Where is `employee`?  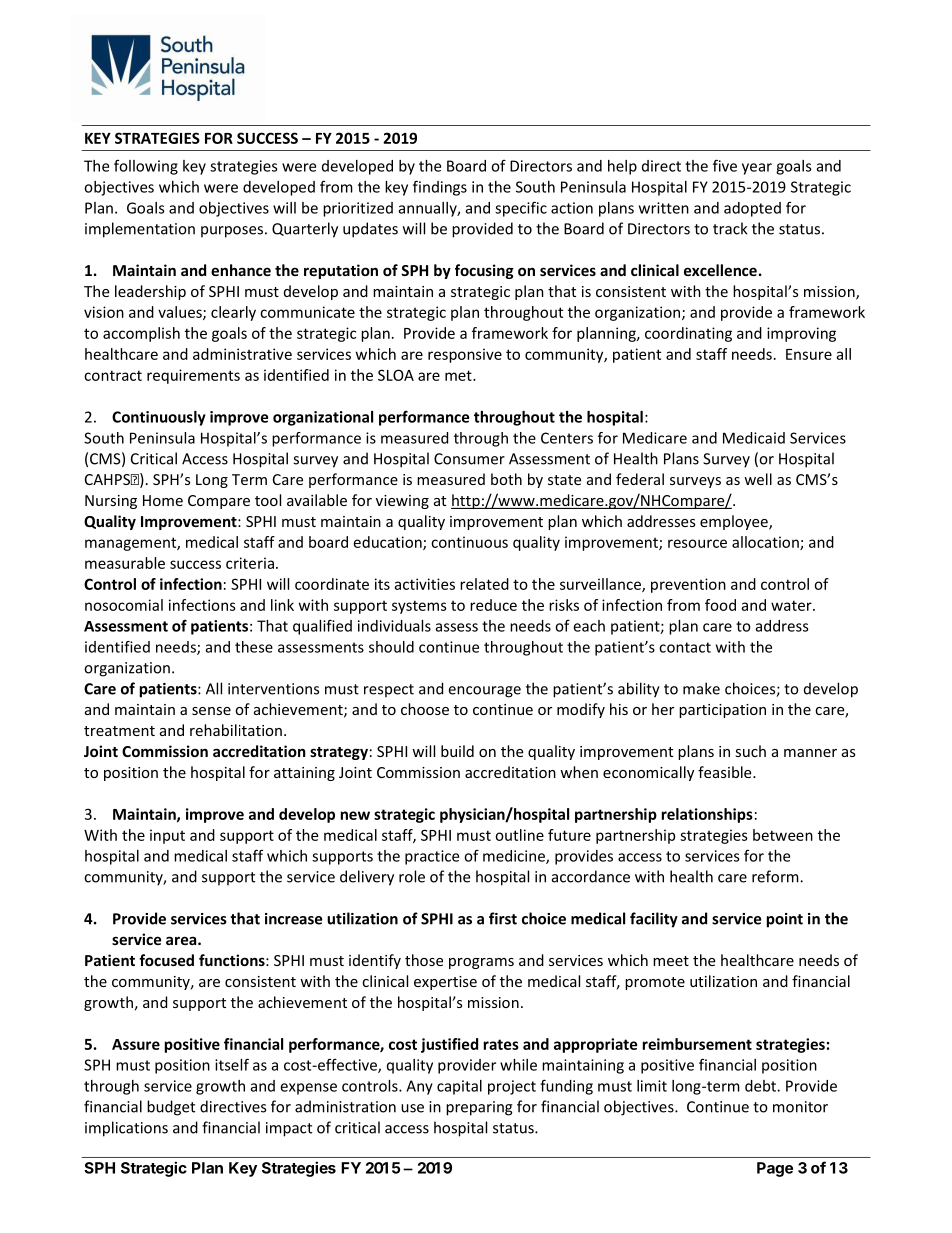
employee is located at coordinates (735, 522).
